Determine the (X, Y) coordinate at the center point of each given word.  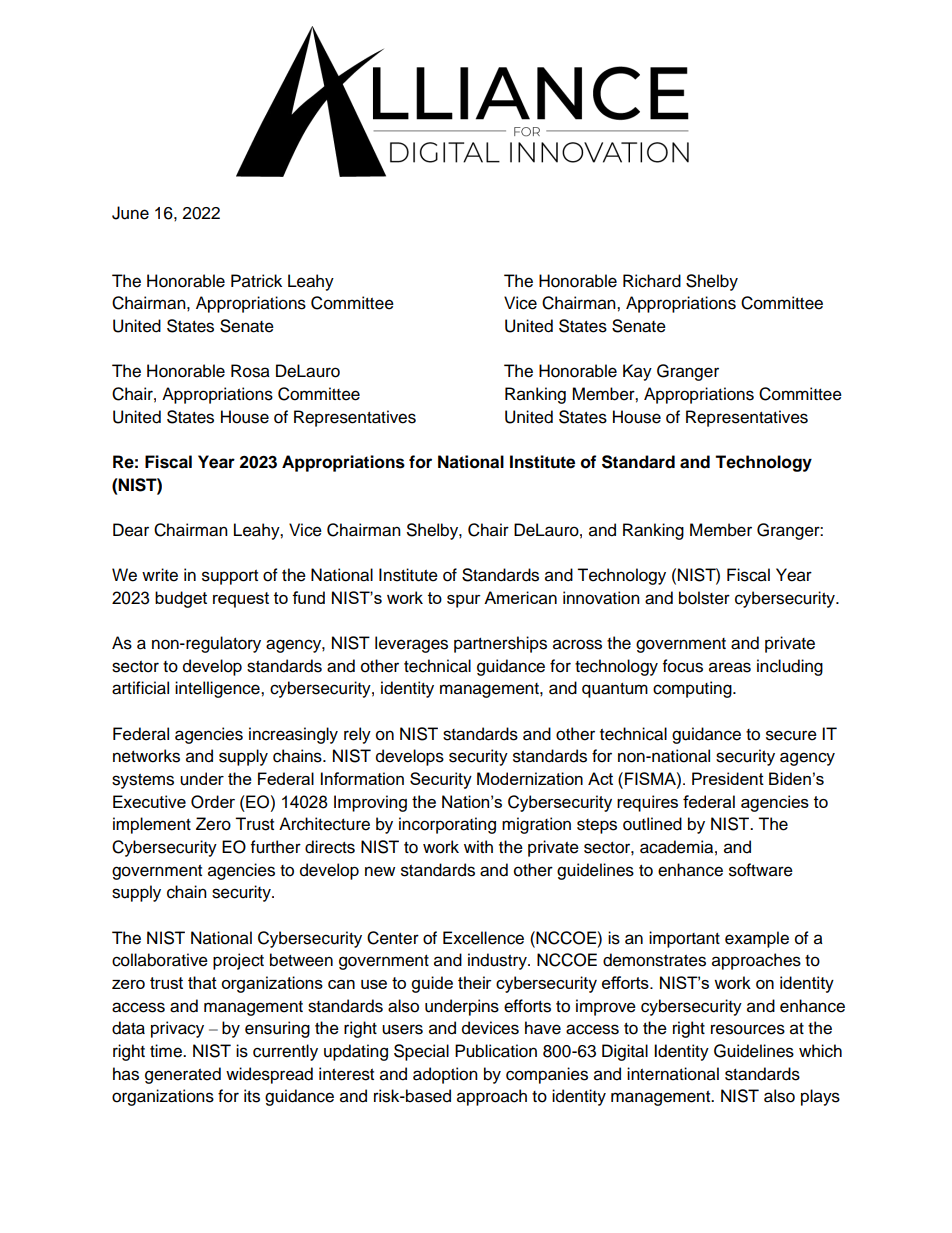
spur (464, 601)
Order (213, 802)
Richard (652, 281)
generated (183, 1075)
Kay (637, 372)
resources (748, 1029)
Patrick (256, 281)
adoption (445, 1075)
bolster (704, 598)
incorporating (447, 825)
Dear (131, 530)
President (728, 778)
